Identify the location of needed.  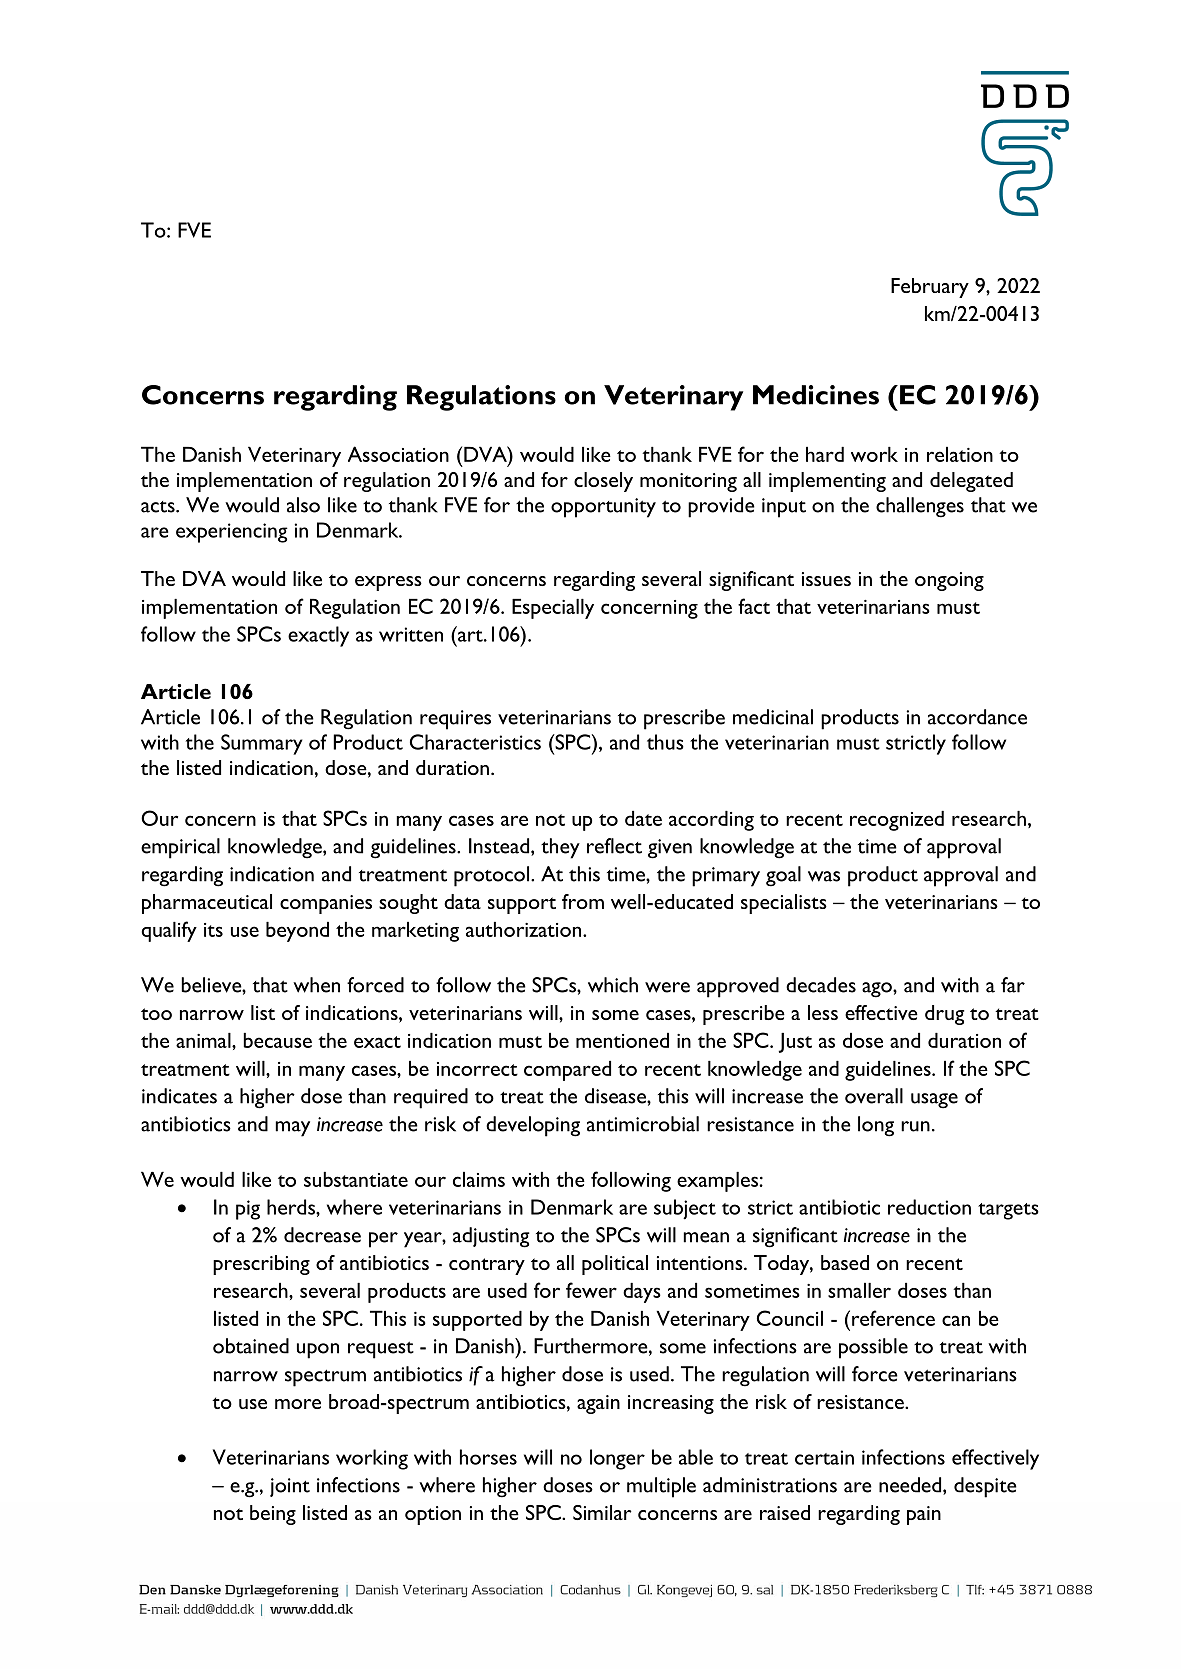
(911, 1486).
